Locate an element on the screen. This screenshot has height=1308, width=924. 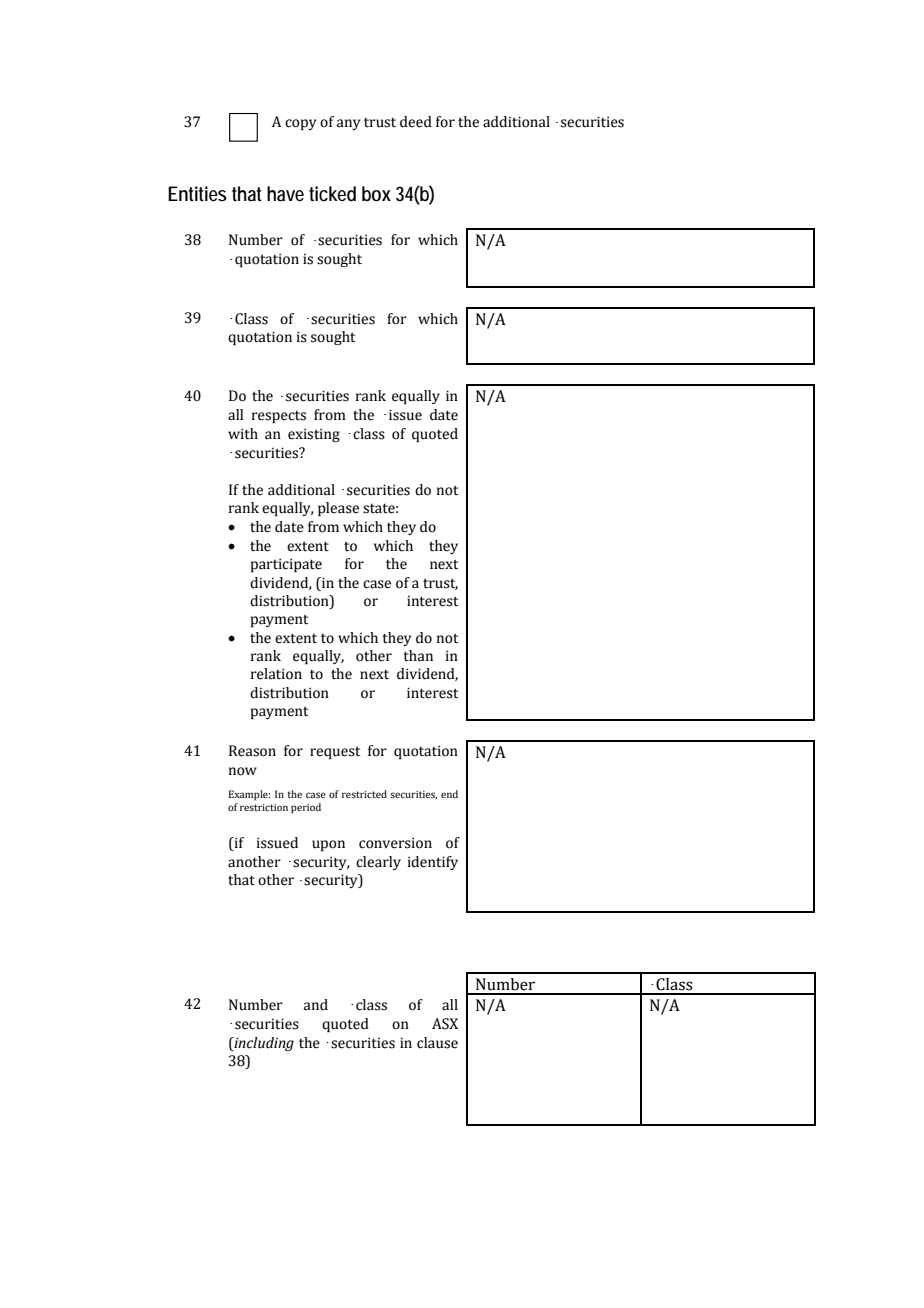
copy is located at coordinates (300, 124).
